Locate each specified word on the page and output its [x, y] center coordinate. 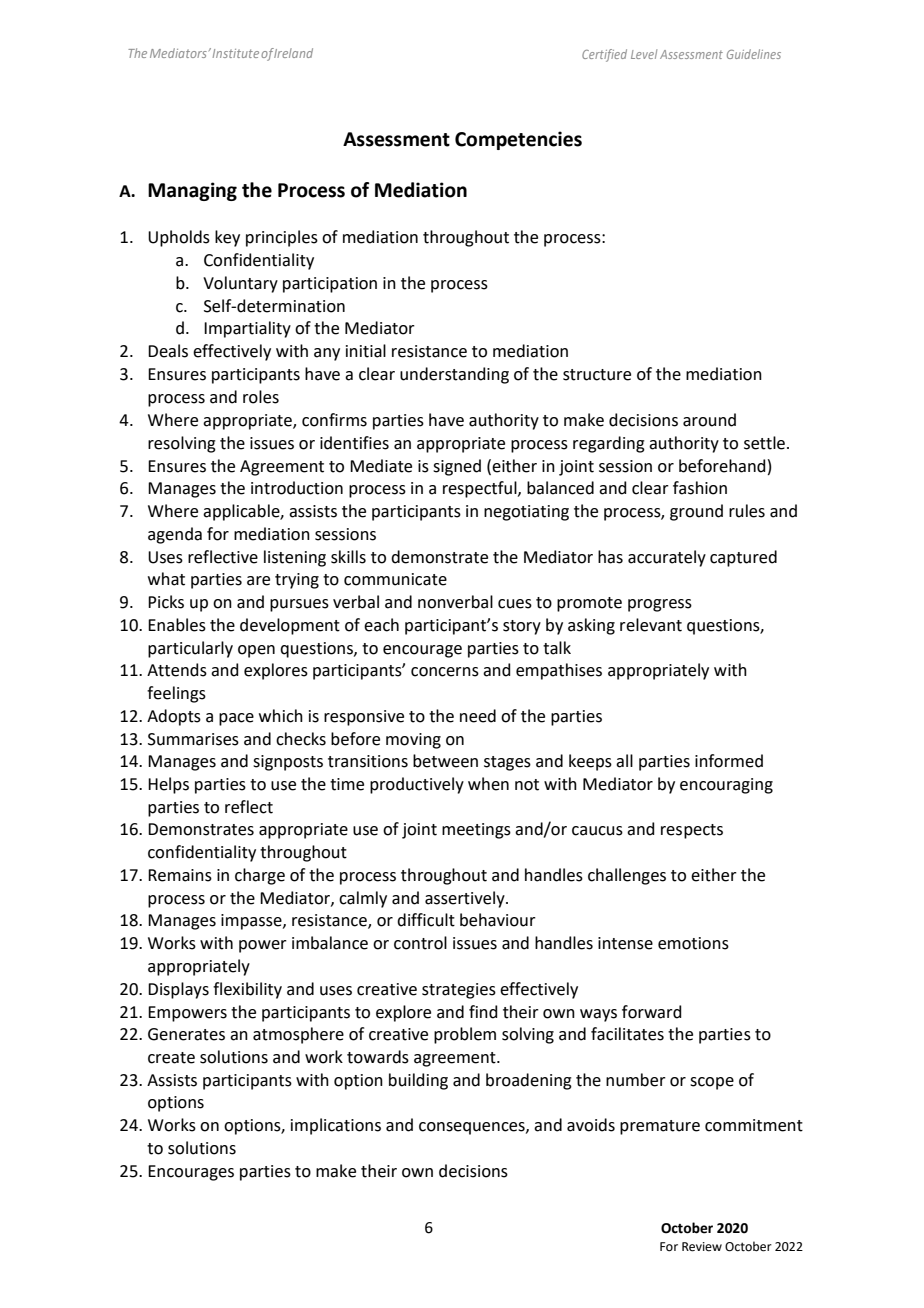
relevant [651, 625]
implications [336, 1126]
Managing [192, 191]
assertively [466, 899]
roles [261, 397]
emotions [693, 943]
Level [644, 54]
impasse [252, 922]
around [709, 420]
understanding [454, 375]
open [256, 651]
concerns [445, 672]
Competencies [518, 140]
